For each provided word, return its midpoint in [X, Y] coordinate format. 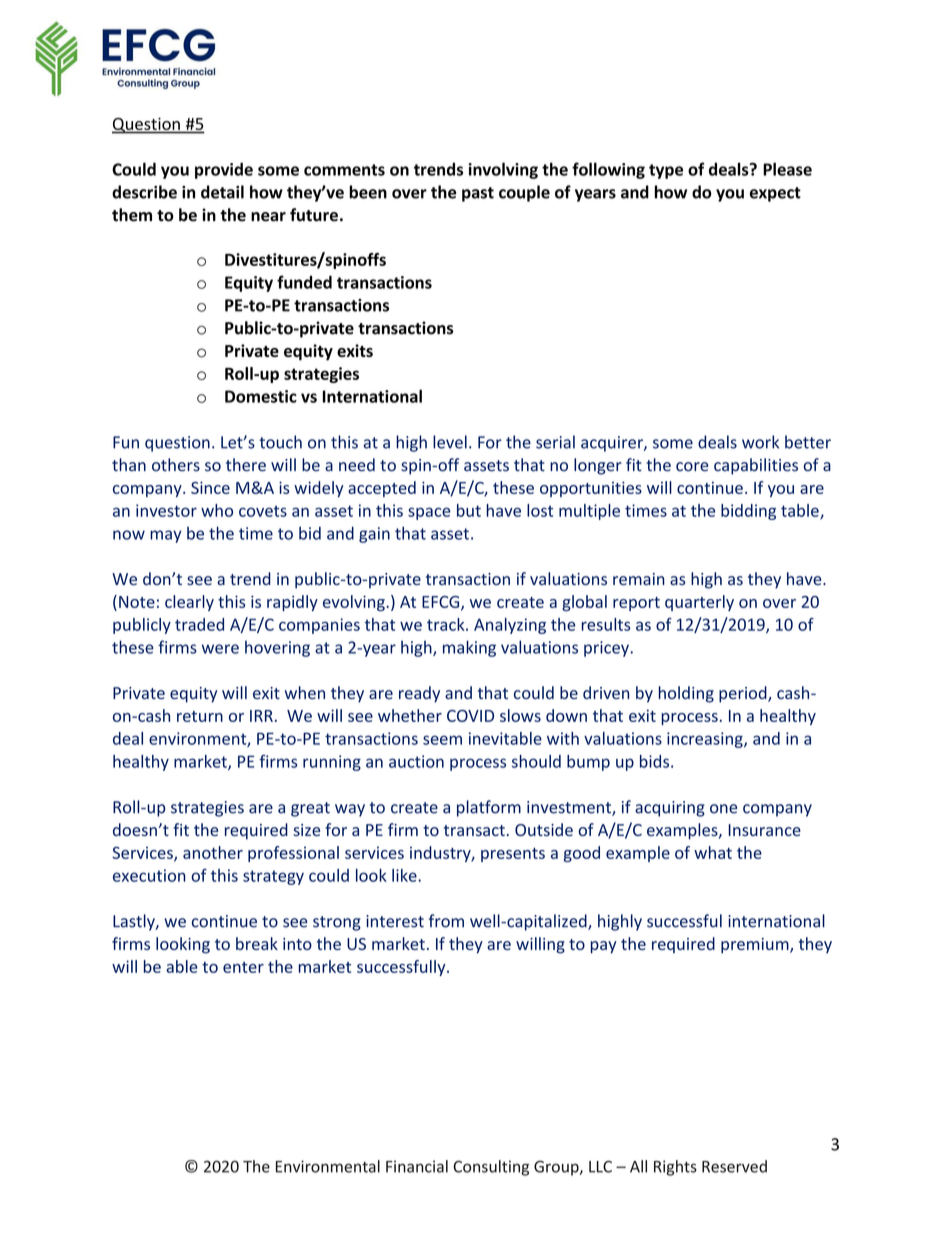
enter [243, 967]
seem [442, 740]
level [450, 442]
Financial [417, 1166]
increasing [706, 740]
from [446, 921]
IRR [261, 716]
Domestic [261, 396]
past [478, 194]
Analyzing [510, 626]
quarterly [699, 603]
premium [756, 946]
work [760, 442]
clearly [189, 603]
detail [222, 192]
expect [775, 194]
